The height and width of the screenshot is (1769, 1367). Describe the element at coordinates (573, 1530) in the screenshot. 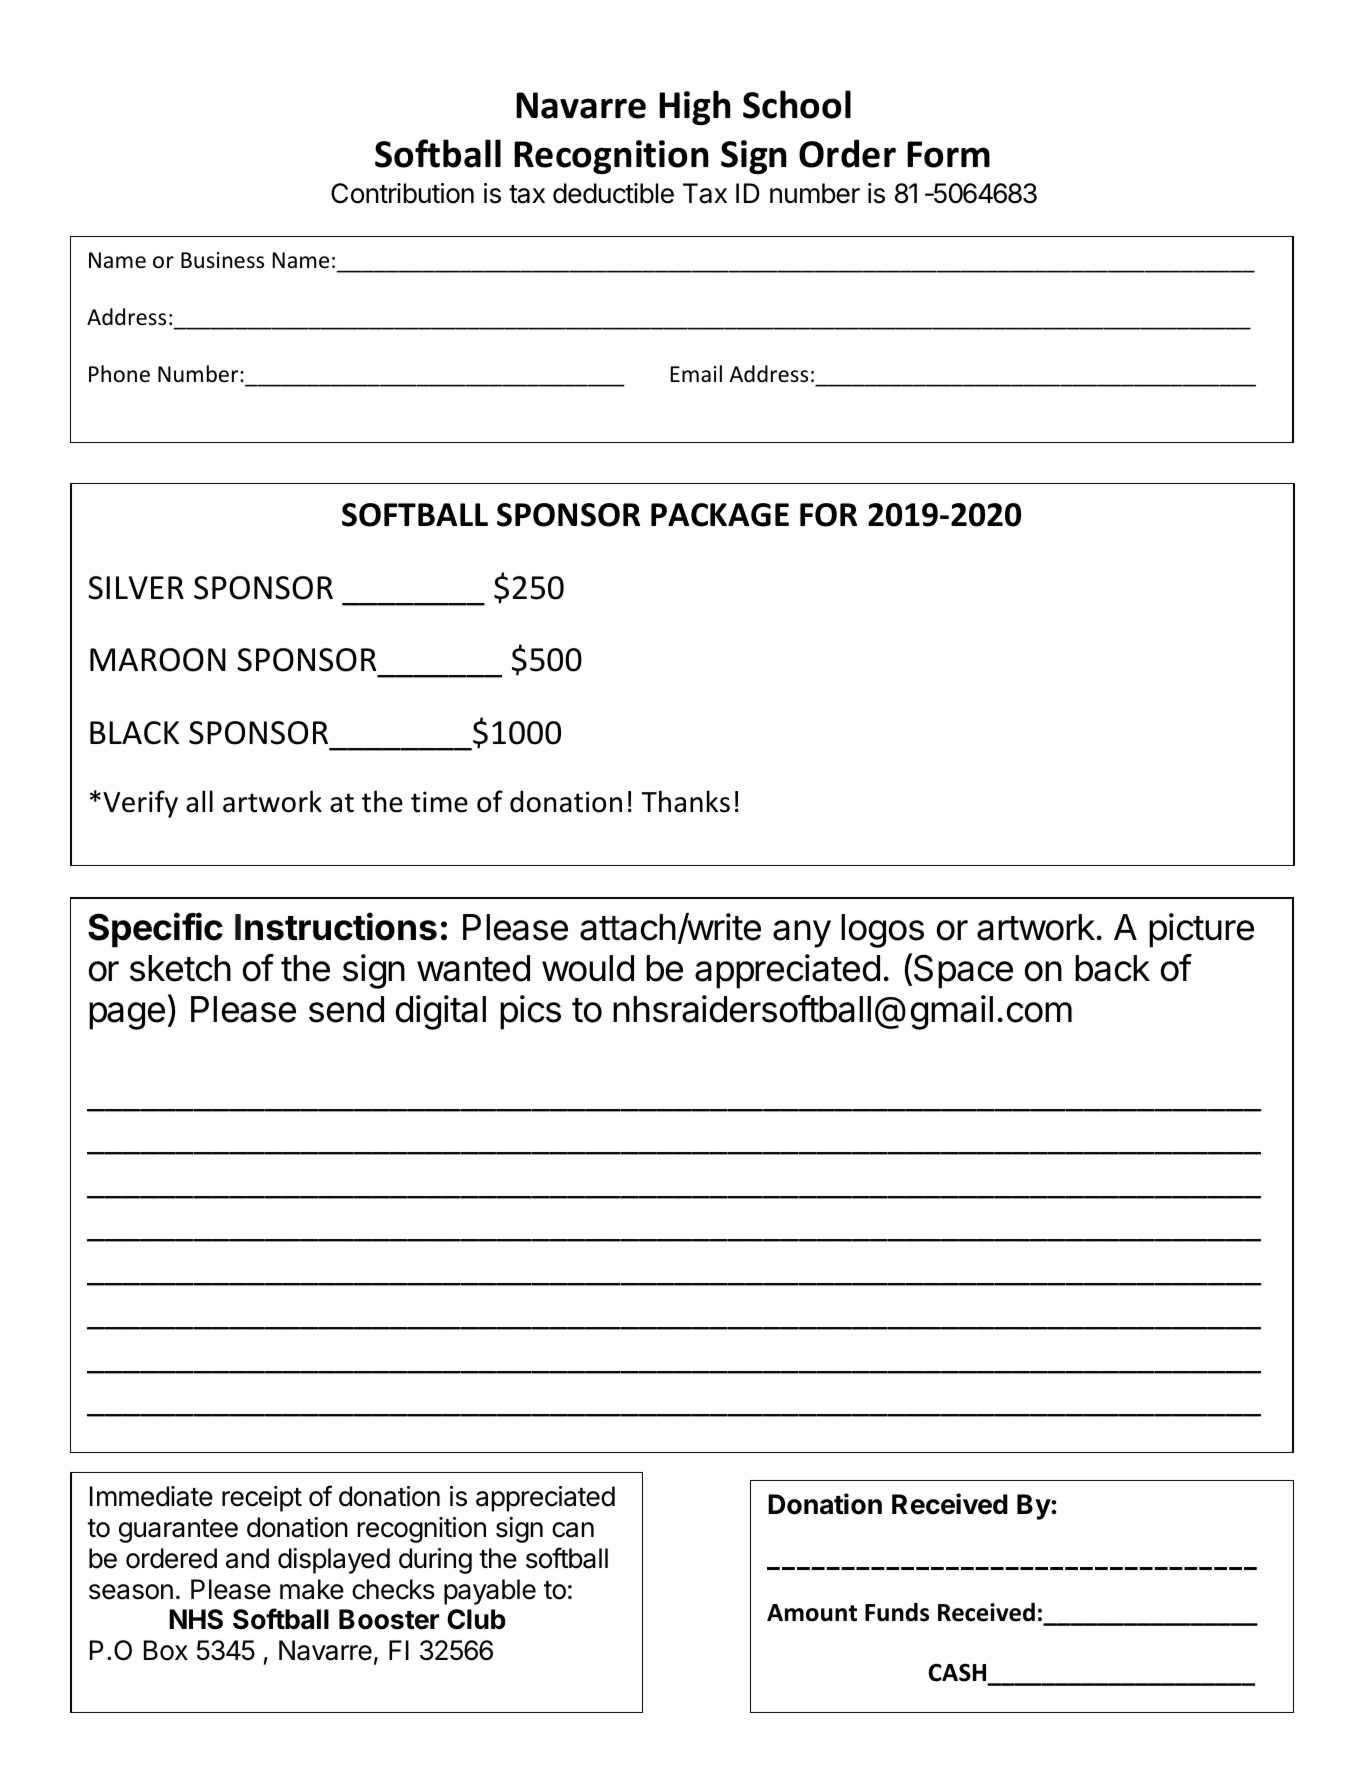

I see `can` at that location.
